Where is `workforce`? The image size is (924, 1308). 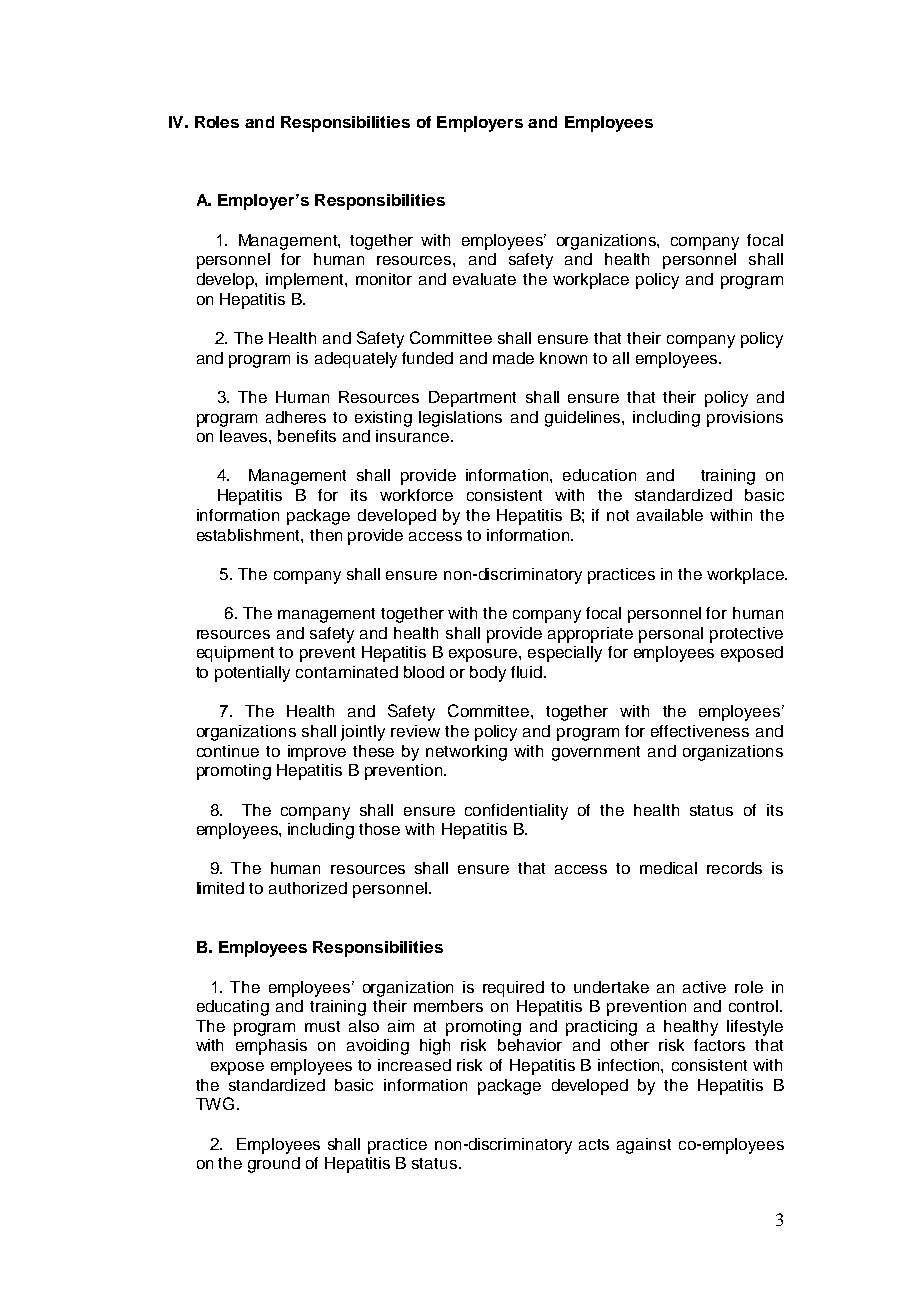
workforce is located at coordinates (416, 495).
